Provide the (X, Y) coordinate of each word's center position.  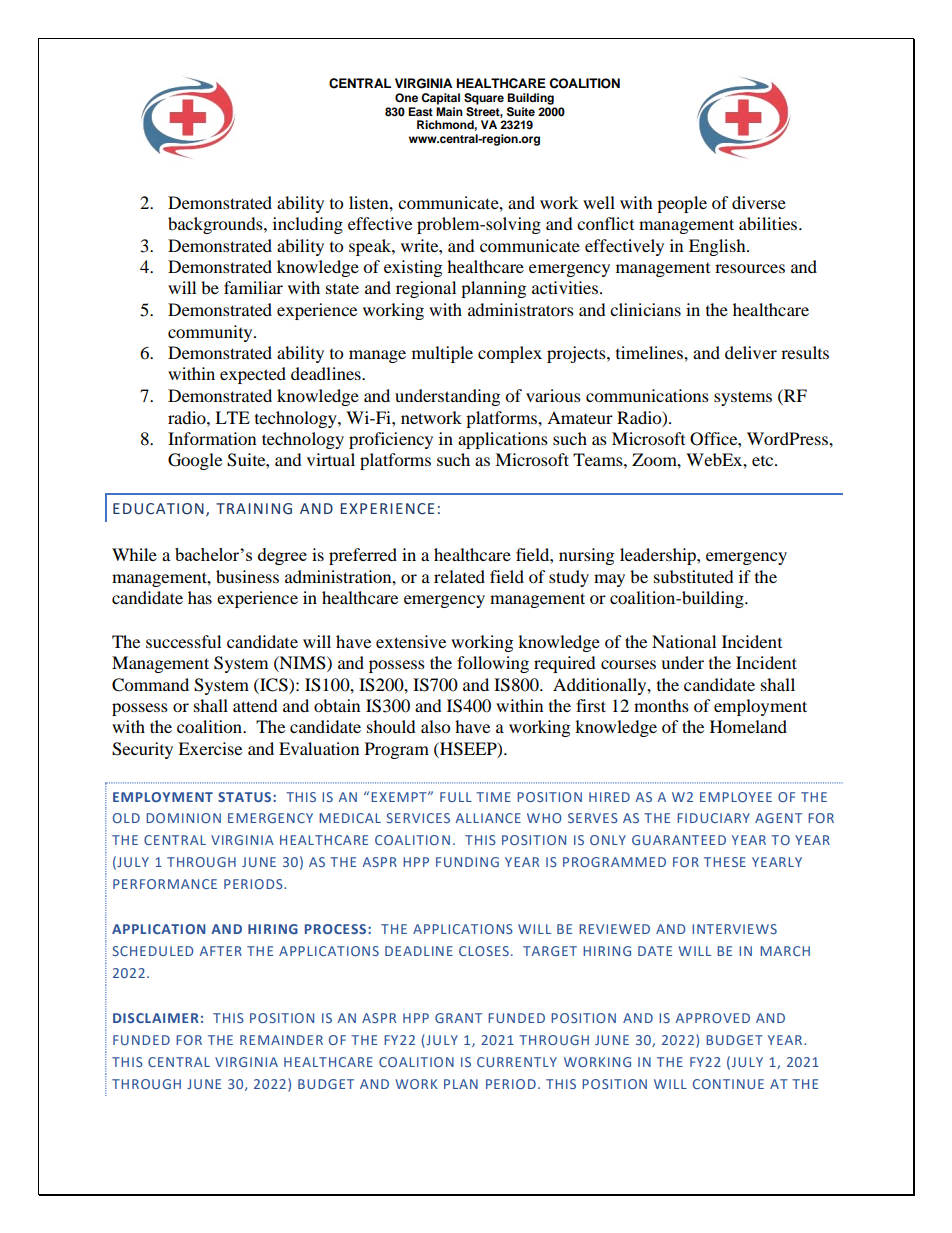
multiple (442, 354)
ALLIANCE (488, 818)
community (211, 333)
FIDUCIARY (713, 818)
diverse (759, 202)
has (200, 597)
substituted (694, 576)
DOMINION (183, 818)
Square (484, 99)
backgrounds (216, 225)
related (459, 576)
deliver (751, 352)
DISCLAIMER (156, 1018)
